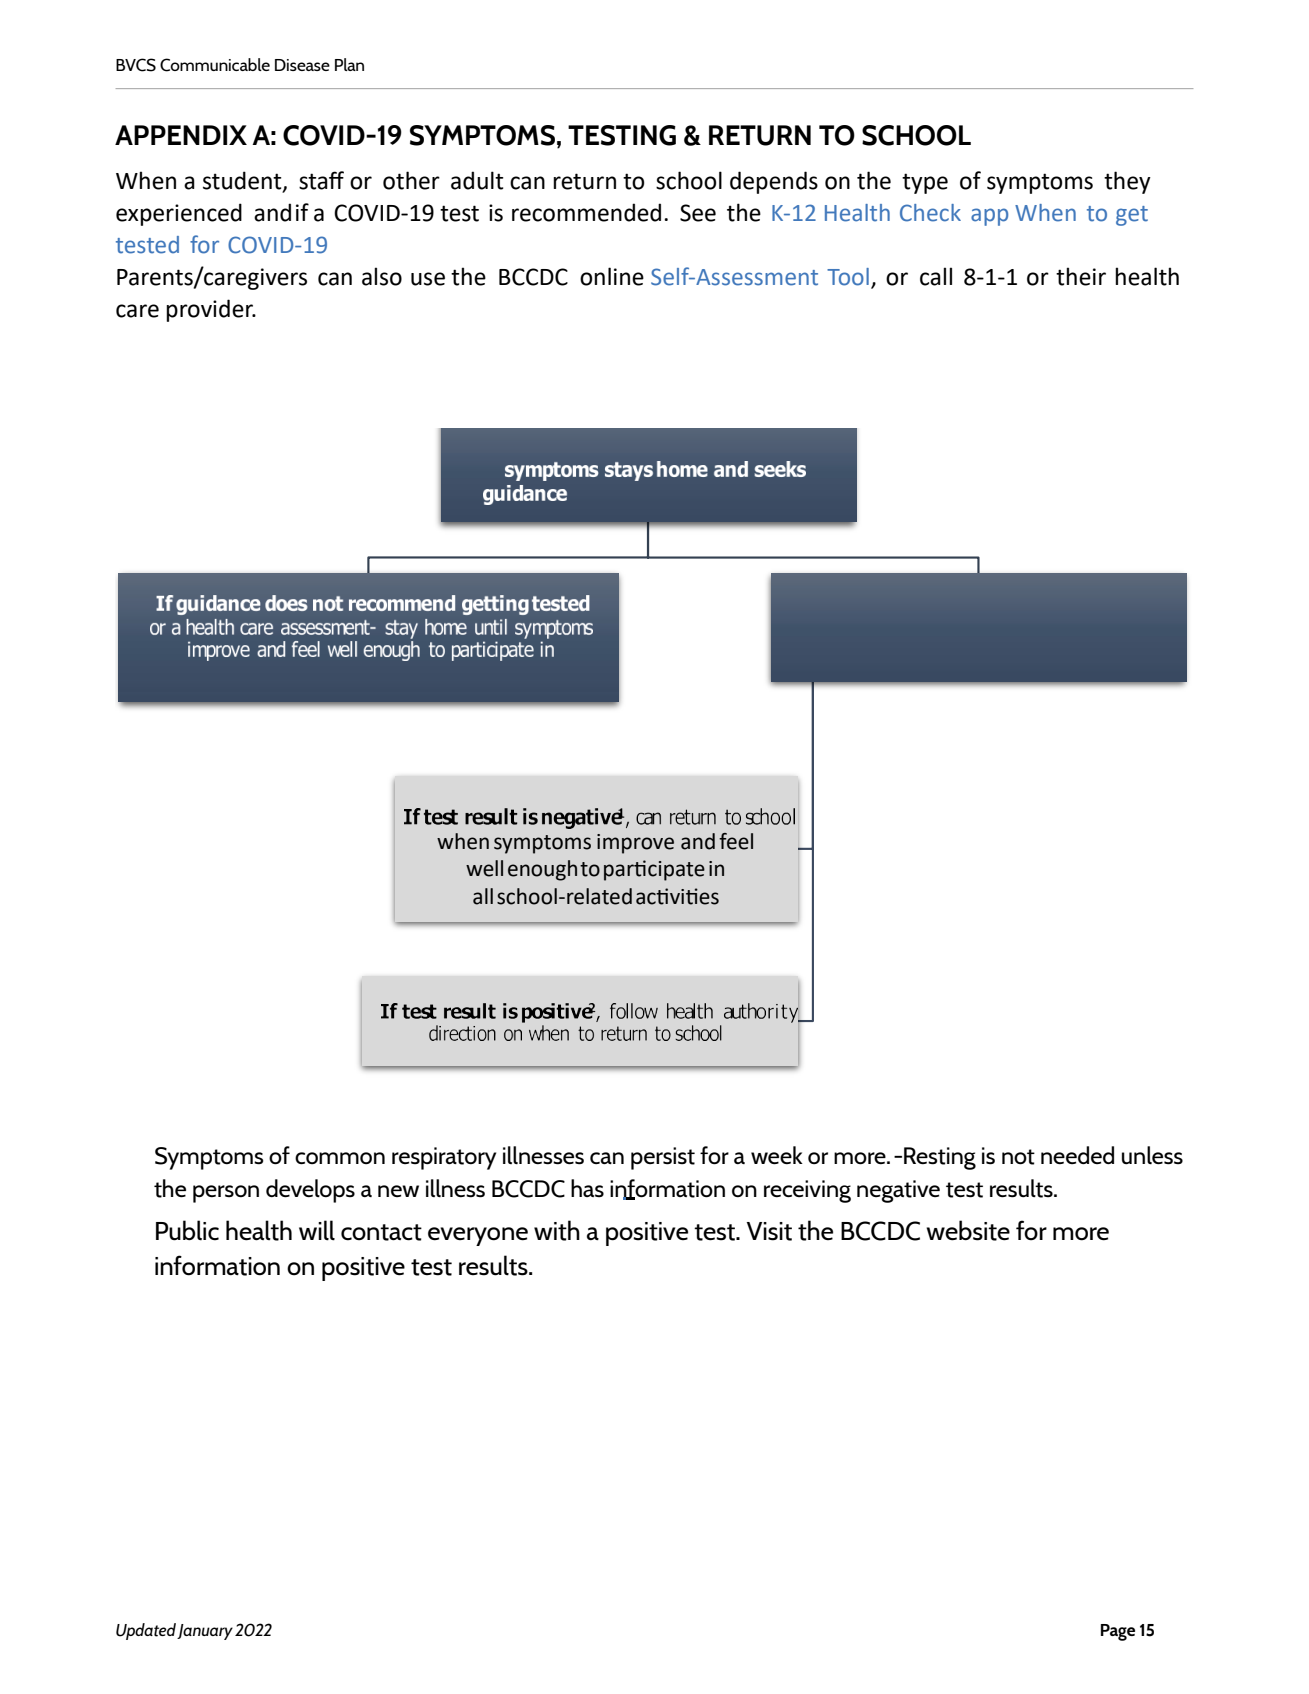 This image has width=1309, height=1694. Describe the element at coordinates (1081, 276) in the image. I see `their` at that location.
